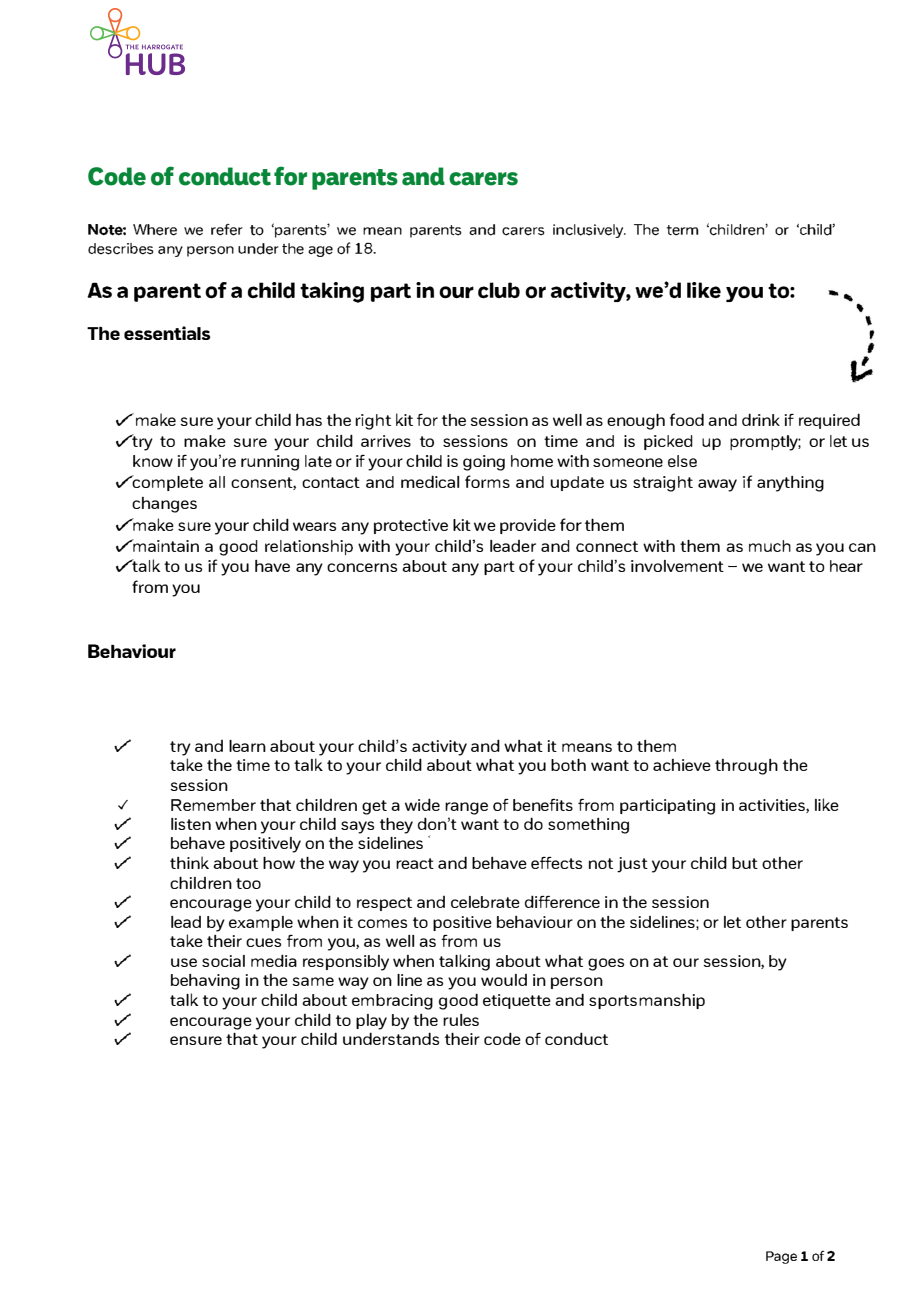 The height and width of the screenshot is (1308, 924). I want to click on Page, so click(781, 1257).
